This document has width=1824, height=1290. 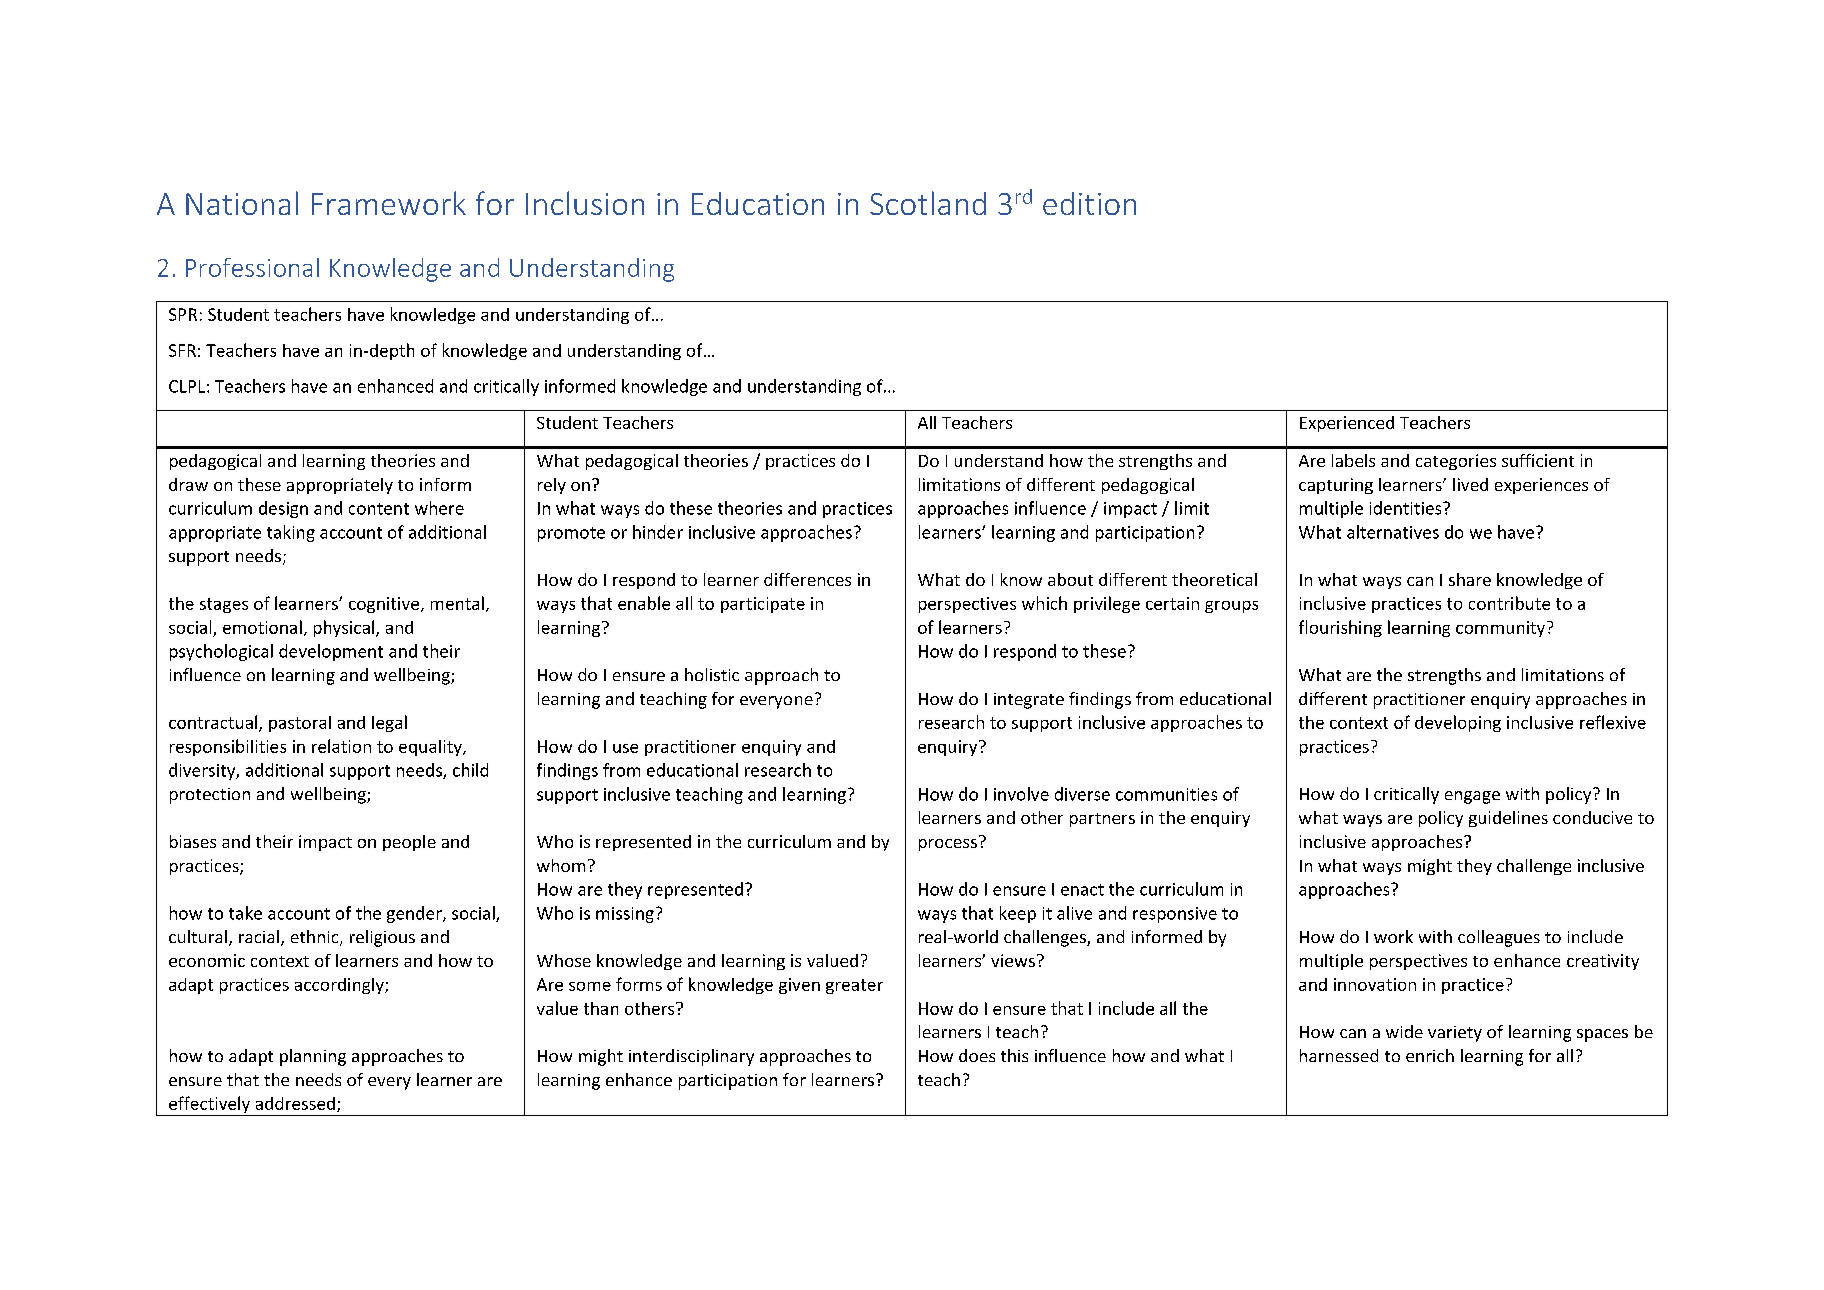 What do you see at coordinates (313, 1057) in the document?
I see `planning` at bounding box center [313, 1057].
